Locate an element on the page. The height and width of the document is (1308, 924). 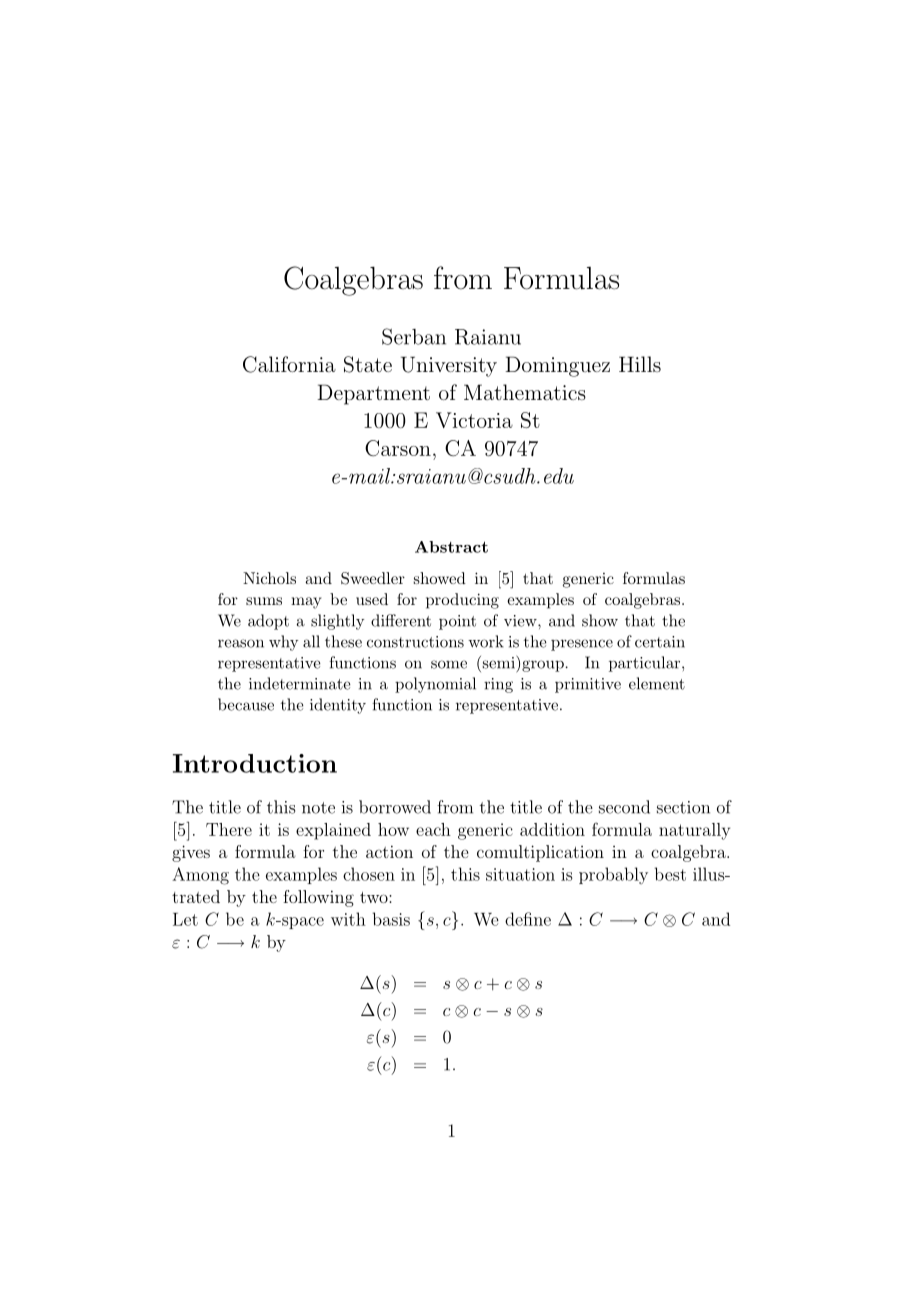
University is located at coordinates (449, 366).
